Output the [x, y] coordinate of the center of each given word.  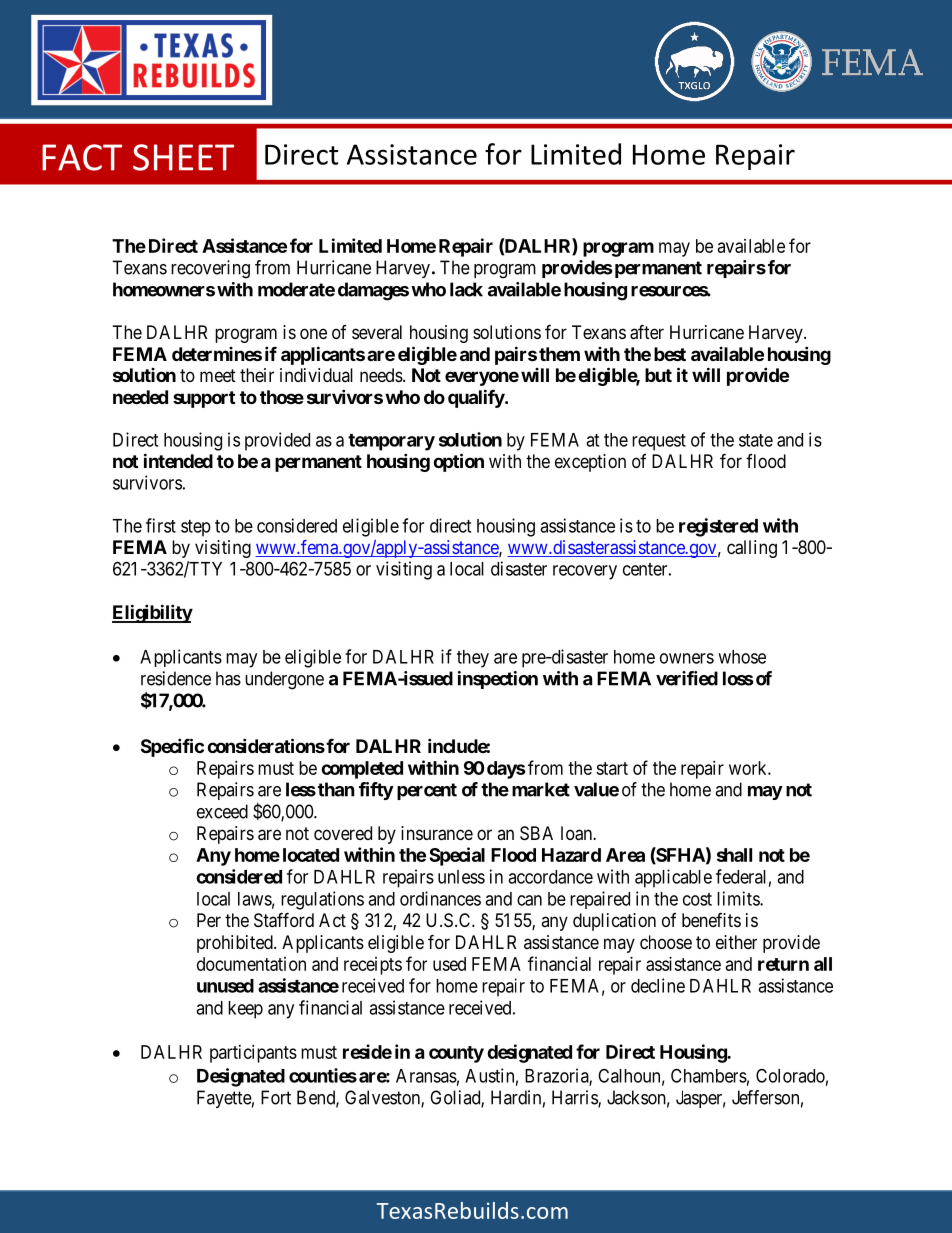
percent [427, 791]
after [647, 332]
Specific [172, 747]
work [749, 768]
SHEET [183, 157]
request [659, 442]
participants [253, 1054]
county [456, 1054]
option [458, 462]
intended [178, 460]
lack [466, 289]
